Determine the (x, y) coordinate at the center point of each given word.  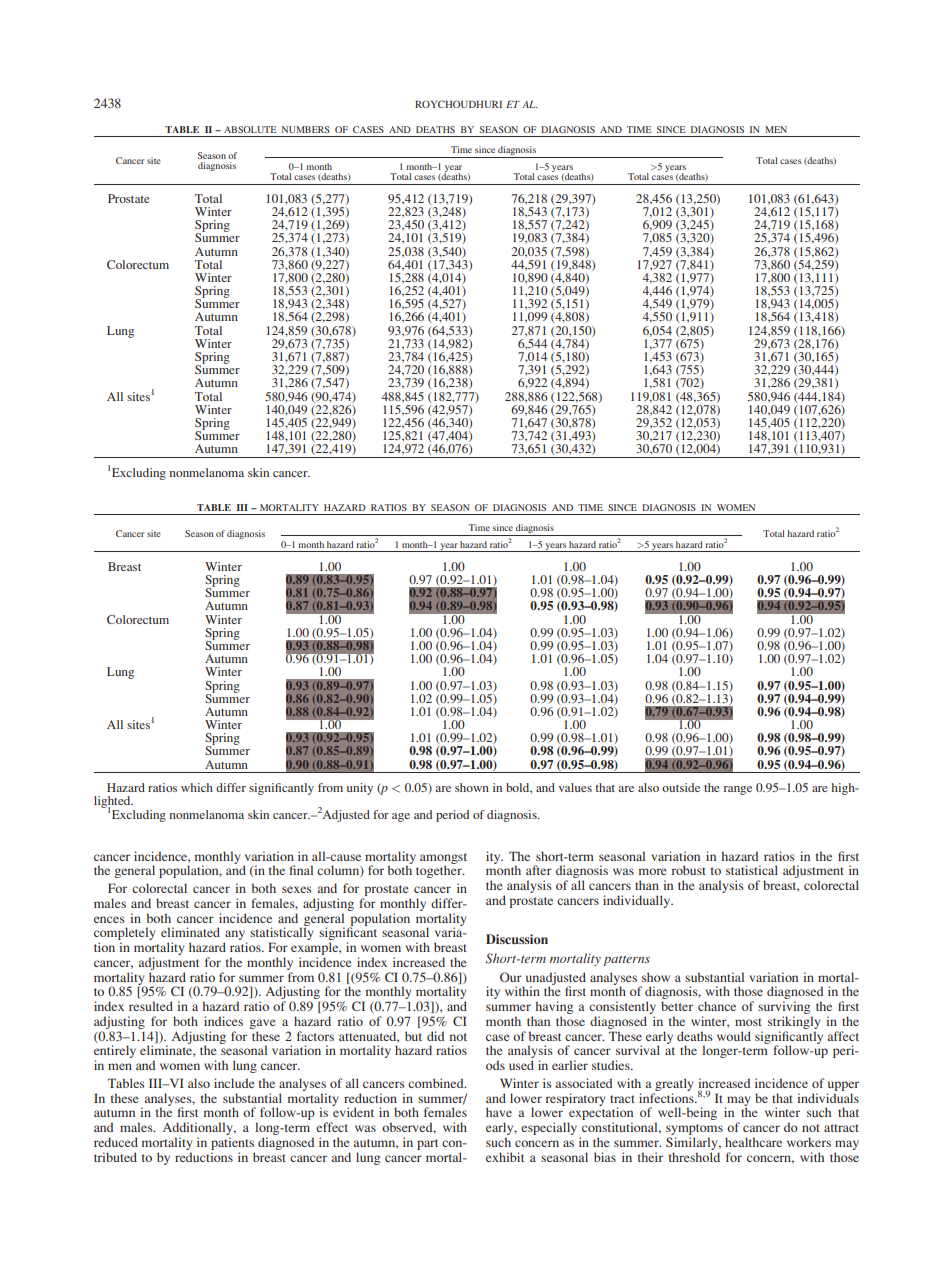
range (737, 790)
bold (519, 788)
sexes (297, 889)
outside (681, 787)
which (197, 787)
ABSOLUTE (250, 129)
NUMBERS (306, 129)
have (499, 1112)
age (401, 817)
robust (688, 870)
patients (232, 1143)
